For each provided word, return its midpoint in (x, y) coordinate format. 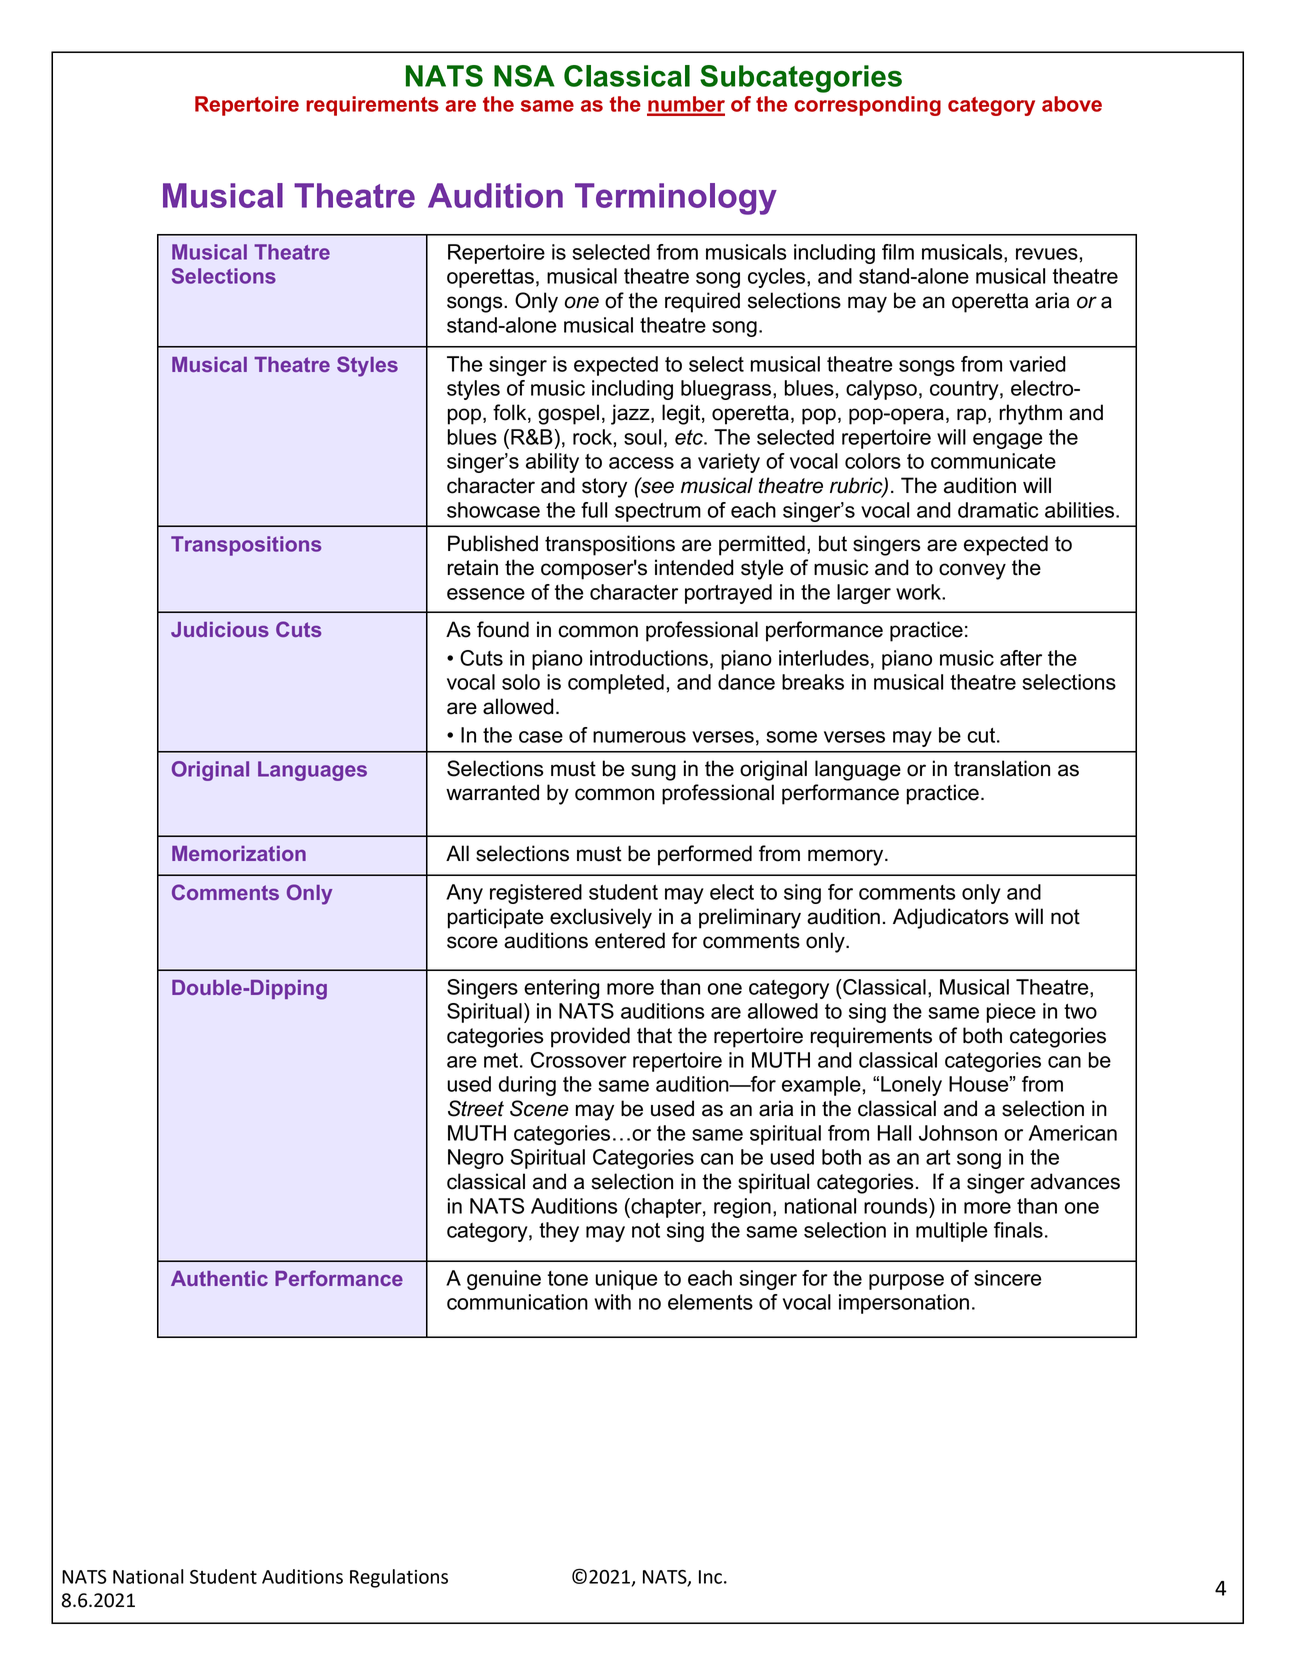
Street (476, 1108)
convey (972, 571)
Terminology (676, 199)
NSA (524, 76)
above (1072, 104)
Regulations (399, 1578)
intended (694, 567)
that (654, 1035)
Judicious (220, 629)
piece (1011, 1013)
